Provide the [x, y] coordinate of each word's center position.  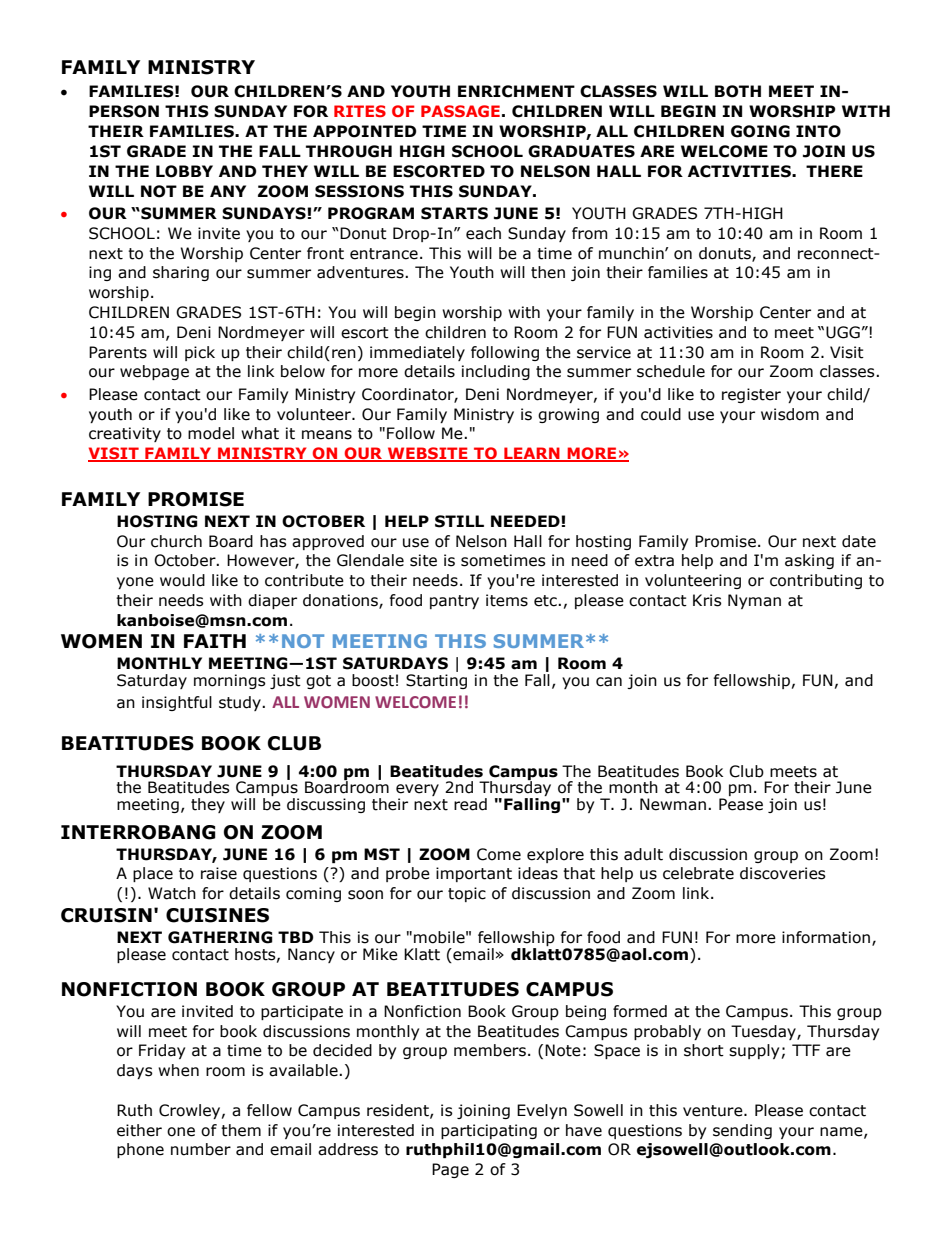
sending [742, 1131]
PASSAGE [460, 111]
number [201, 1149]
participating [489, 1131]
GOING [760, 131]
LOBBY [184, 171]
